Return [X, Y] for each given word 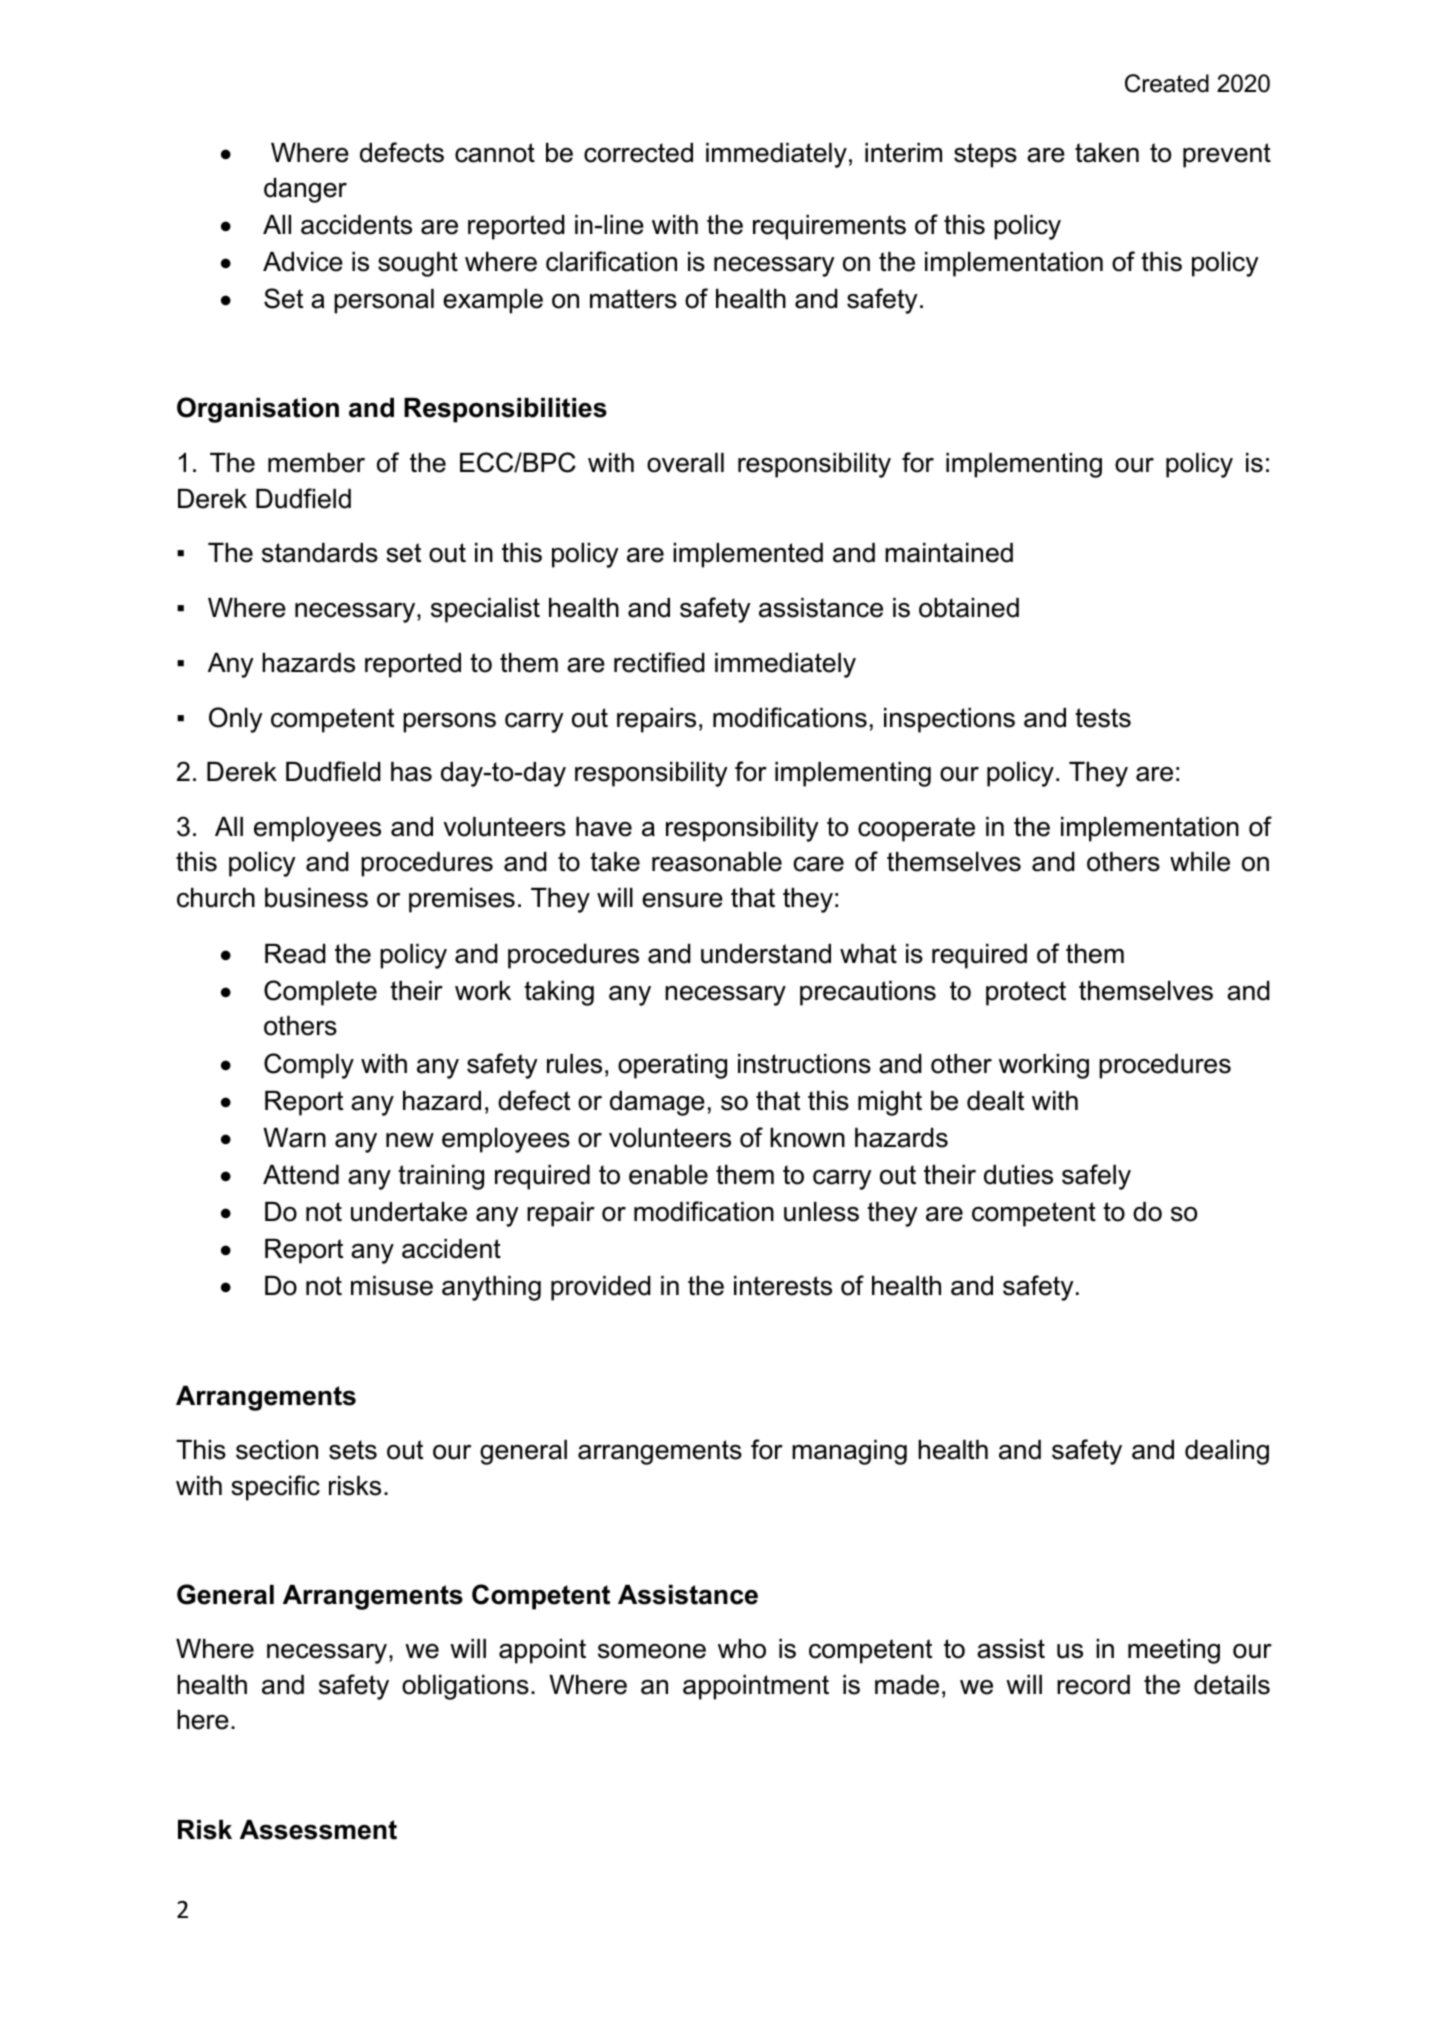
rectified [659, 662]
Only [236, 720]
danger [305, 190]
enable [668, 1175]
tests [1103, 718]
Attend [301, 1175]
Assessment [318, 1830]
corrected [638, 153]
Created [1167, 83]
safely [1096, 1177]
